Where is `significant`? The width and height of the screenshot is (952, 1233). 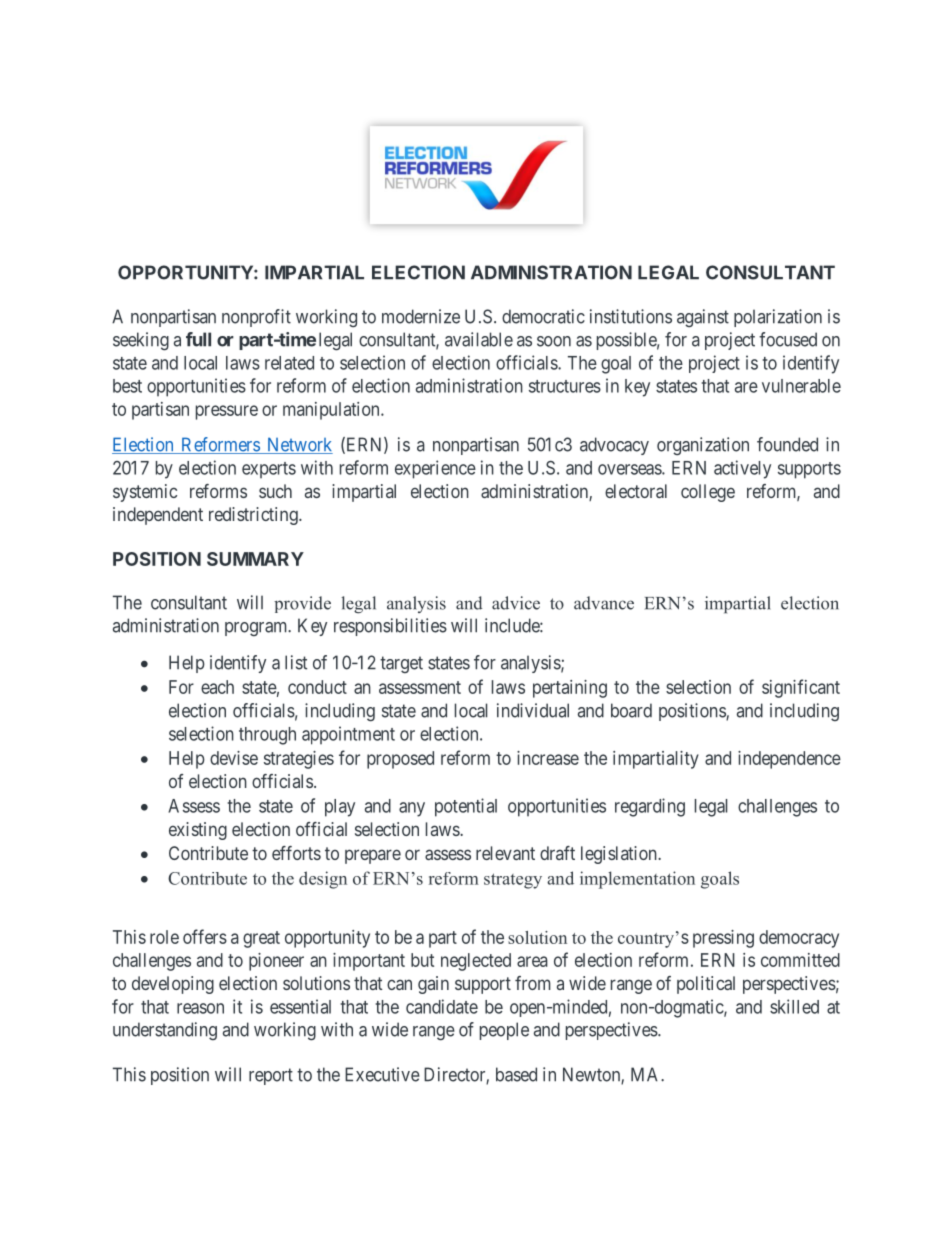
significant is located at coordinates (801, 688).
